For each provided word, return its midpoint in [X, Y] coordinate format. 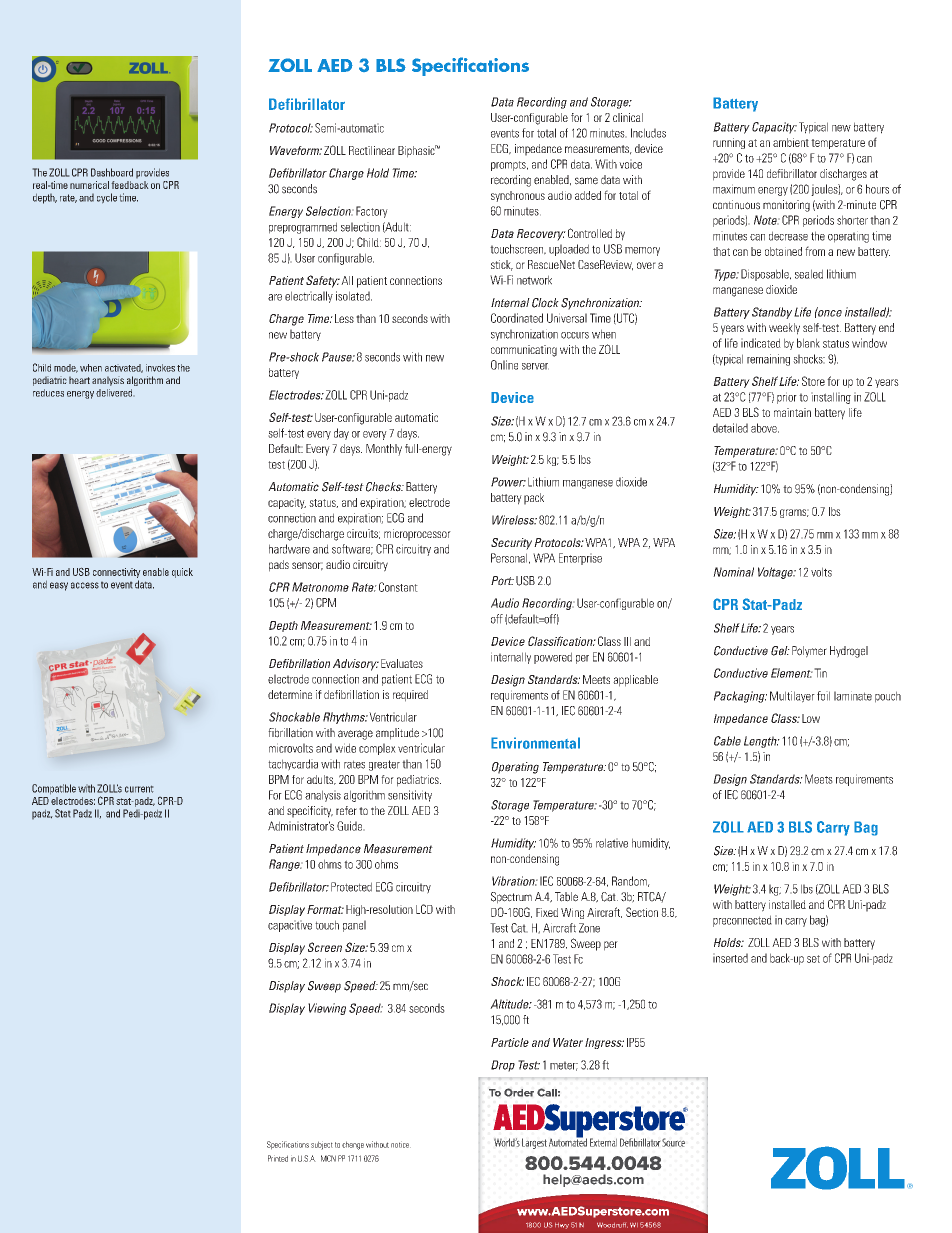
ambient [791, 142]
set [813, 959]
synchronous [518, 196]
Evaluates [402, 663]
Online [504, 365]
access [85, 585]
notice [401, 1144]
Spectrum [511, 898]
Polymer [809, 652]
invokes [160, 368]
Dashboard [112, 172]
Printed [278, 1158]
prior [787, 398]
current [139, 789]
